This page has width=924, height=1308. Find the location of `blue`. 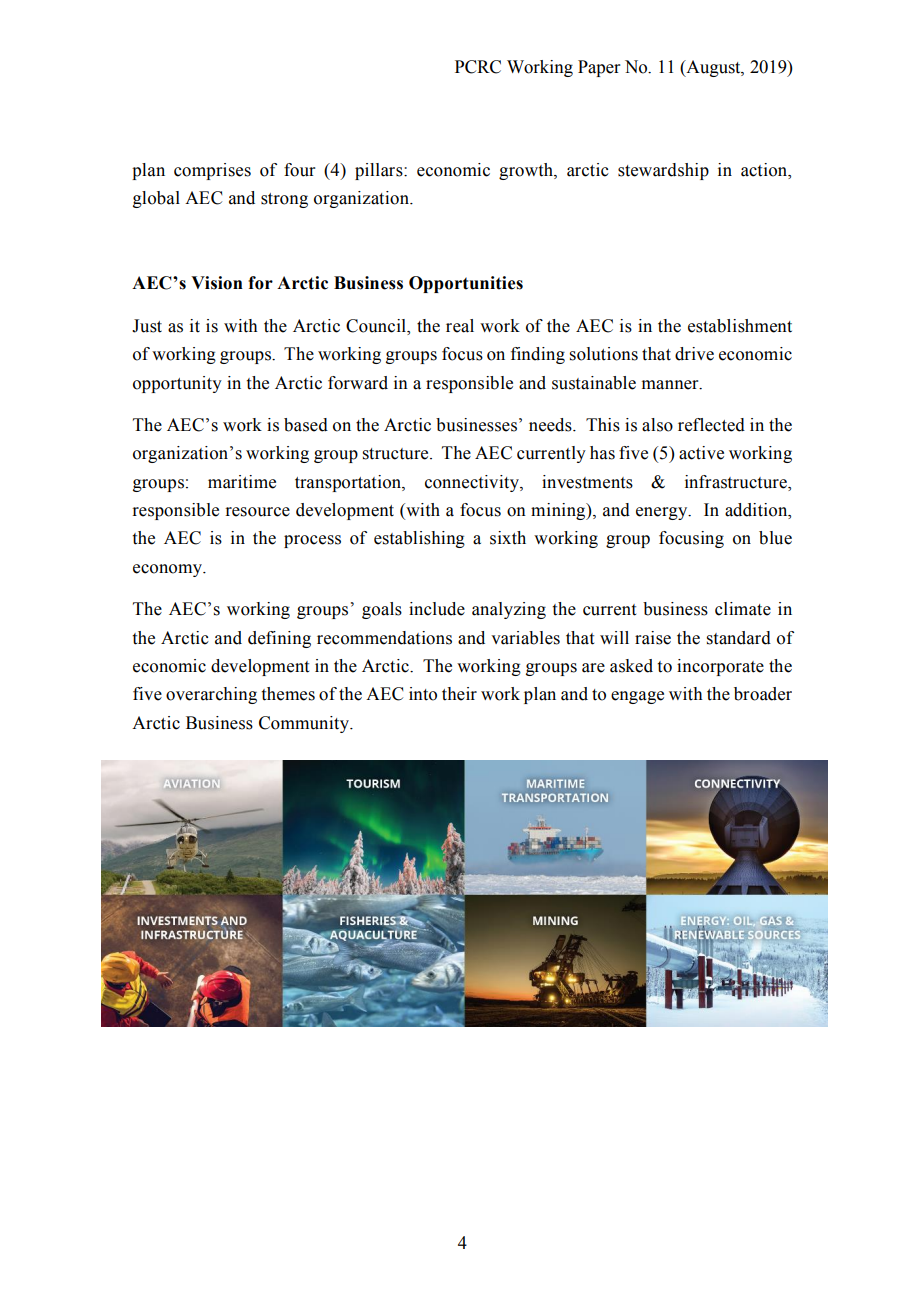

blue is located at coordinates (775, 538).
